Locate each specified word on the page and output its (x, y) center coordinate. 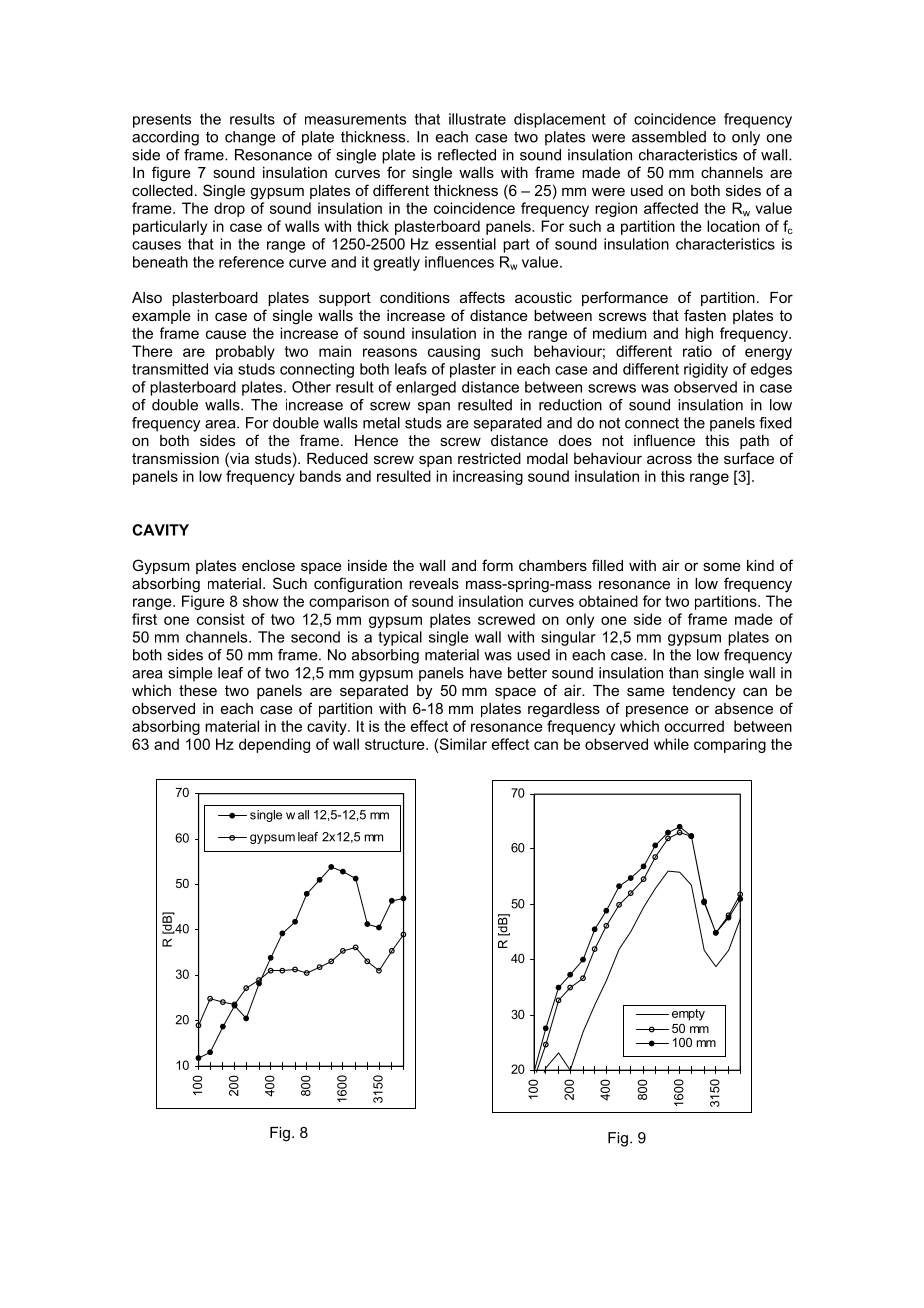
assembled (669, 137)
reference (251, 262)
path (754, 442)
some (722, 566)
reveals (434, 583)
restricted (489, 458)
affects (482, 297)
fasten (705, 315)
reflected (467, 155)
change (250, 138)
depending (274, 745)
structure (396, 744)
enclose (268, 565)
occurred (694, 726)
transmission (175, 458)
